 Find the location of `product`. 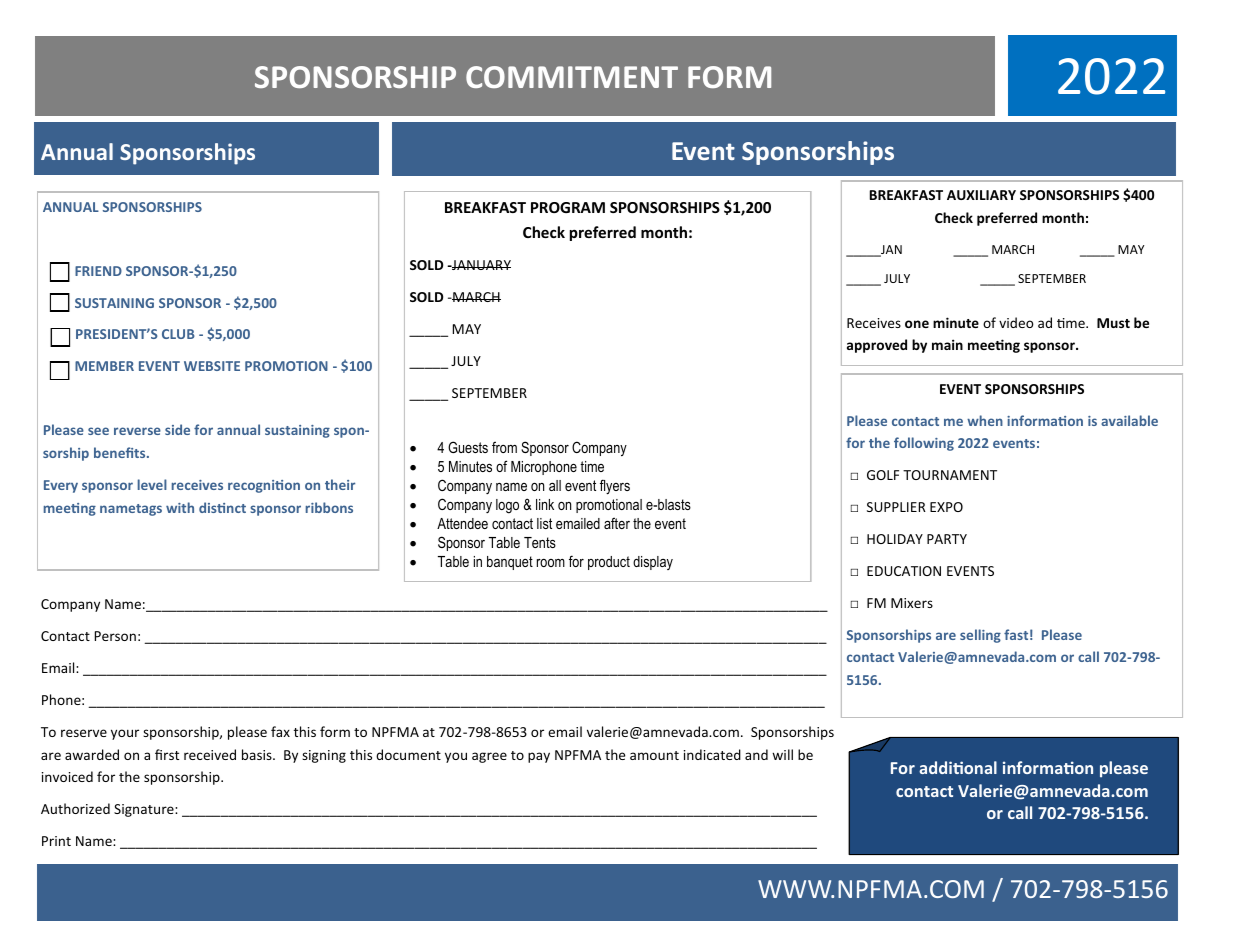

product is located at coordinates (609, 563).
